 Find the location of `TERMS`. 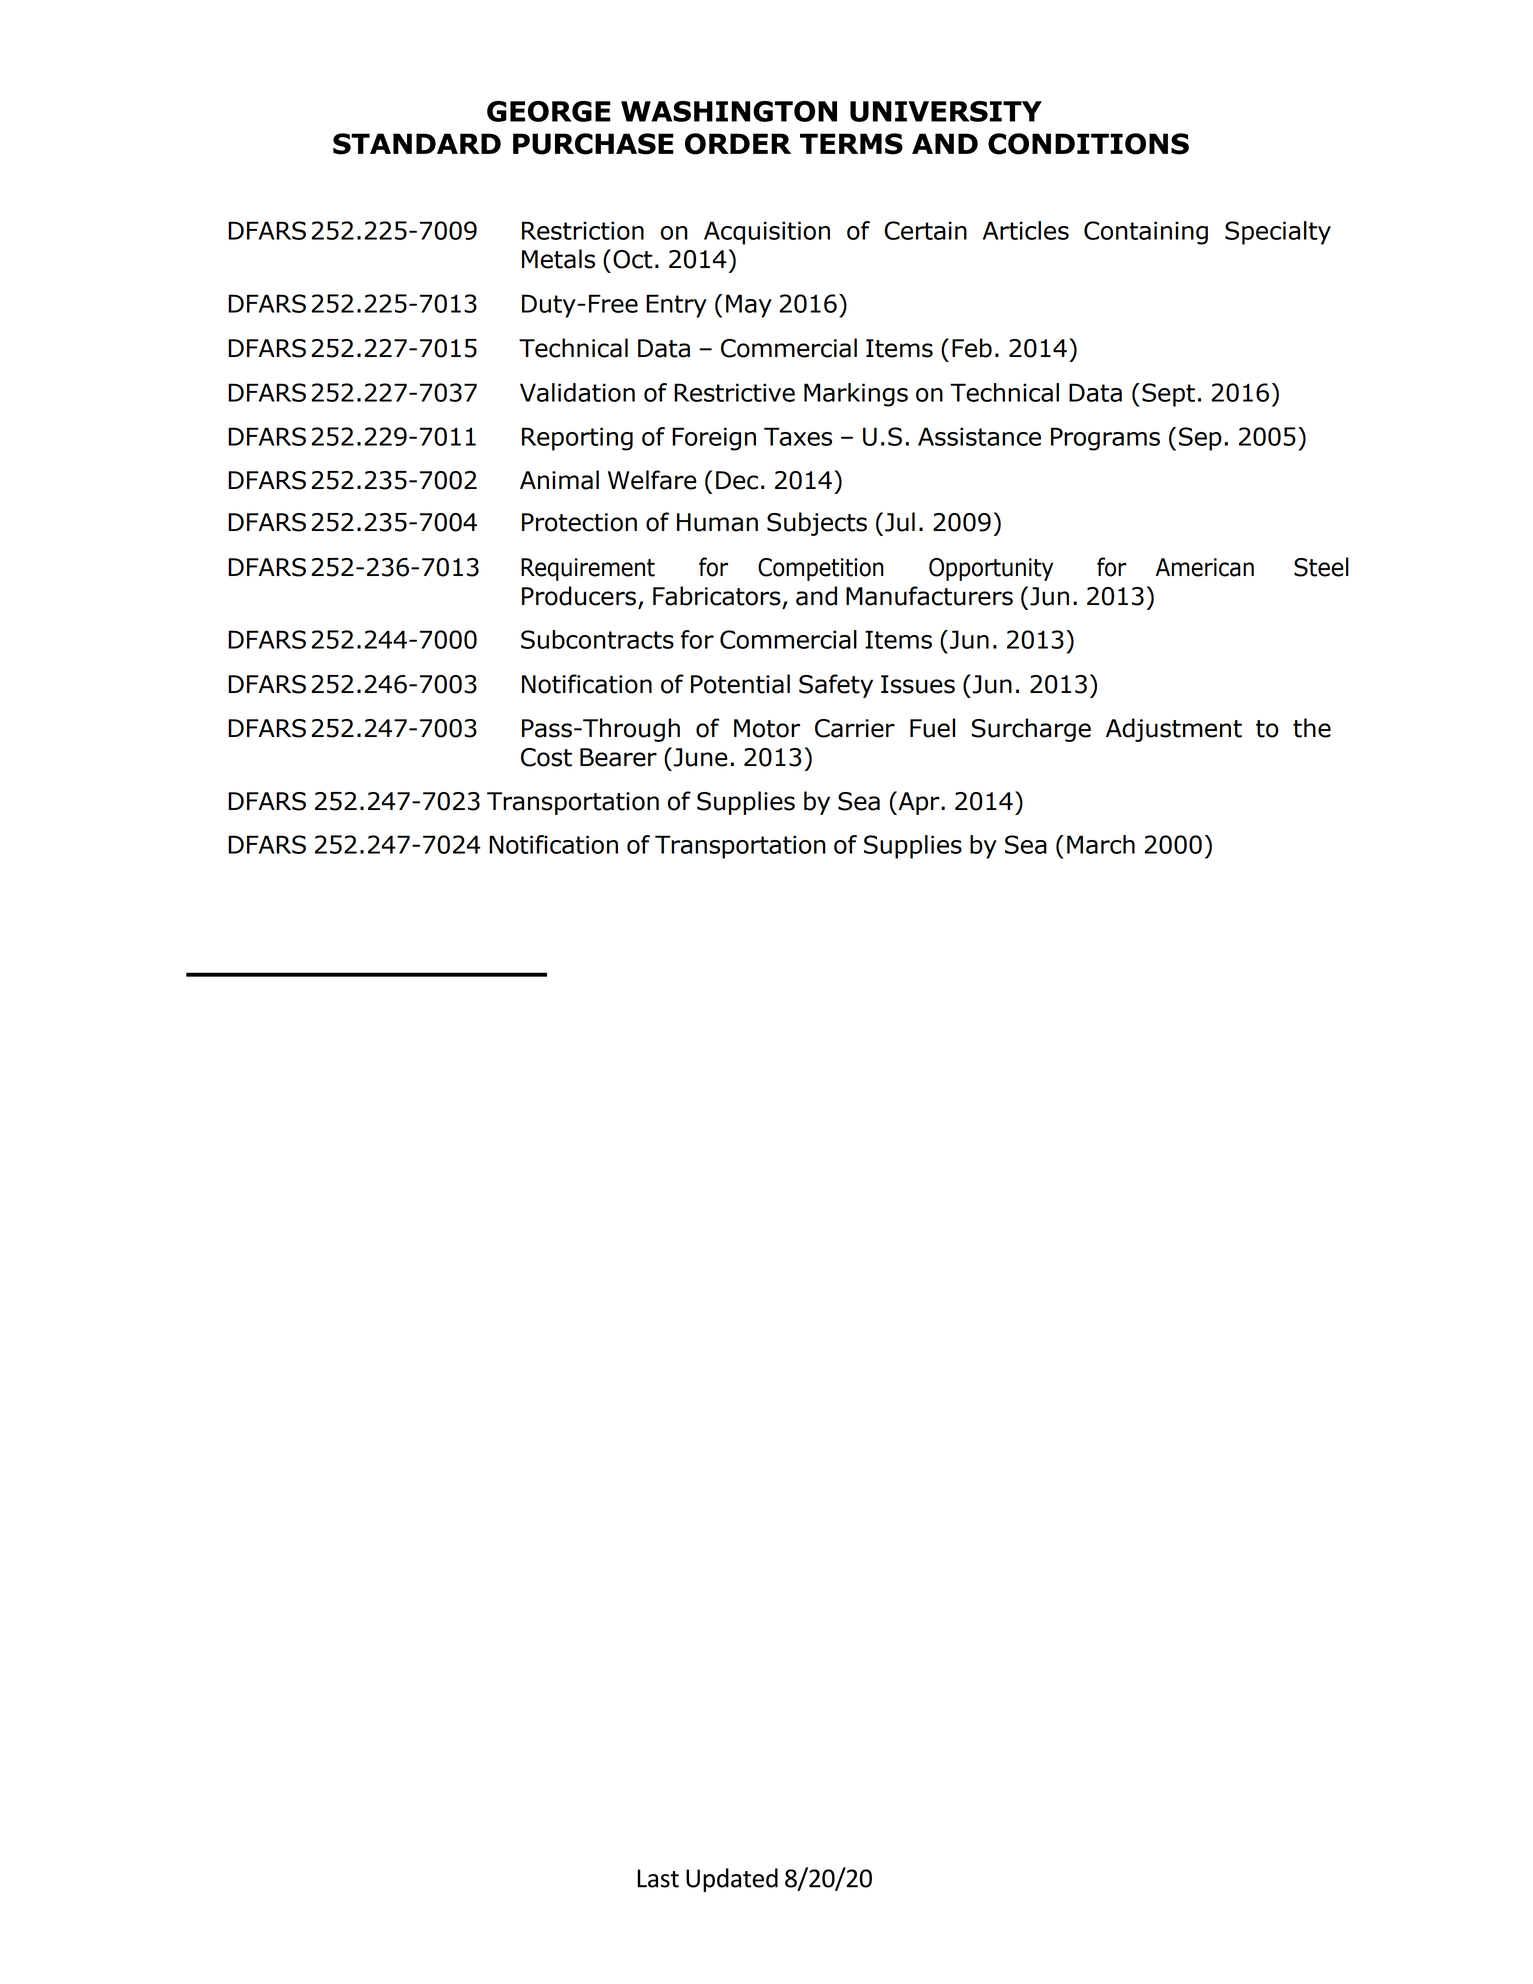

TERMS is located at coordinates (851, 144).
